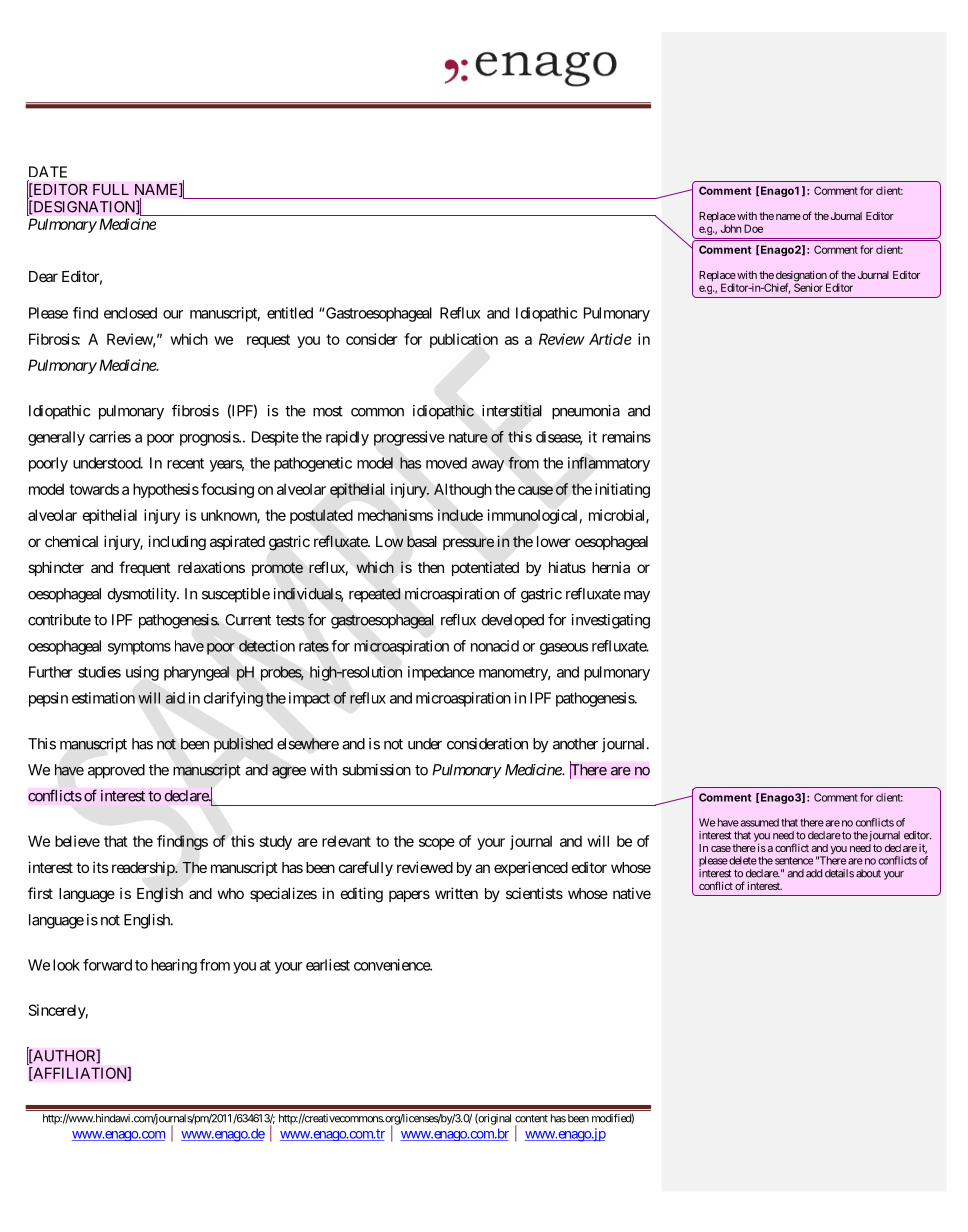 The height and width of the page is (1232, 968). I want to click on hearing, so click(174, 966).
